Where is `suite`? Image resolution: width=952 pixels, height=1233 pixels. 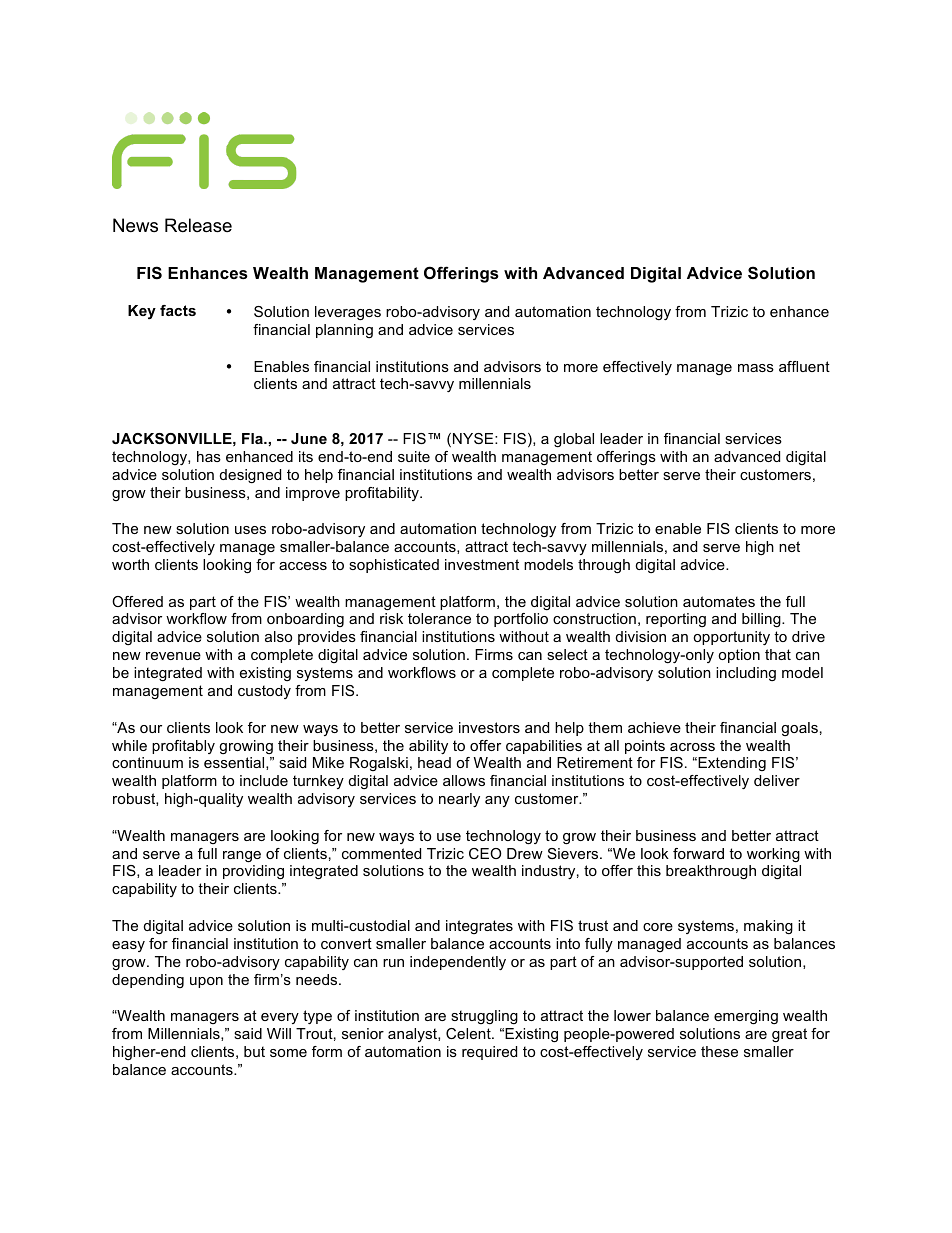 suite is located at coordinates (414, 456).
